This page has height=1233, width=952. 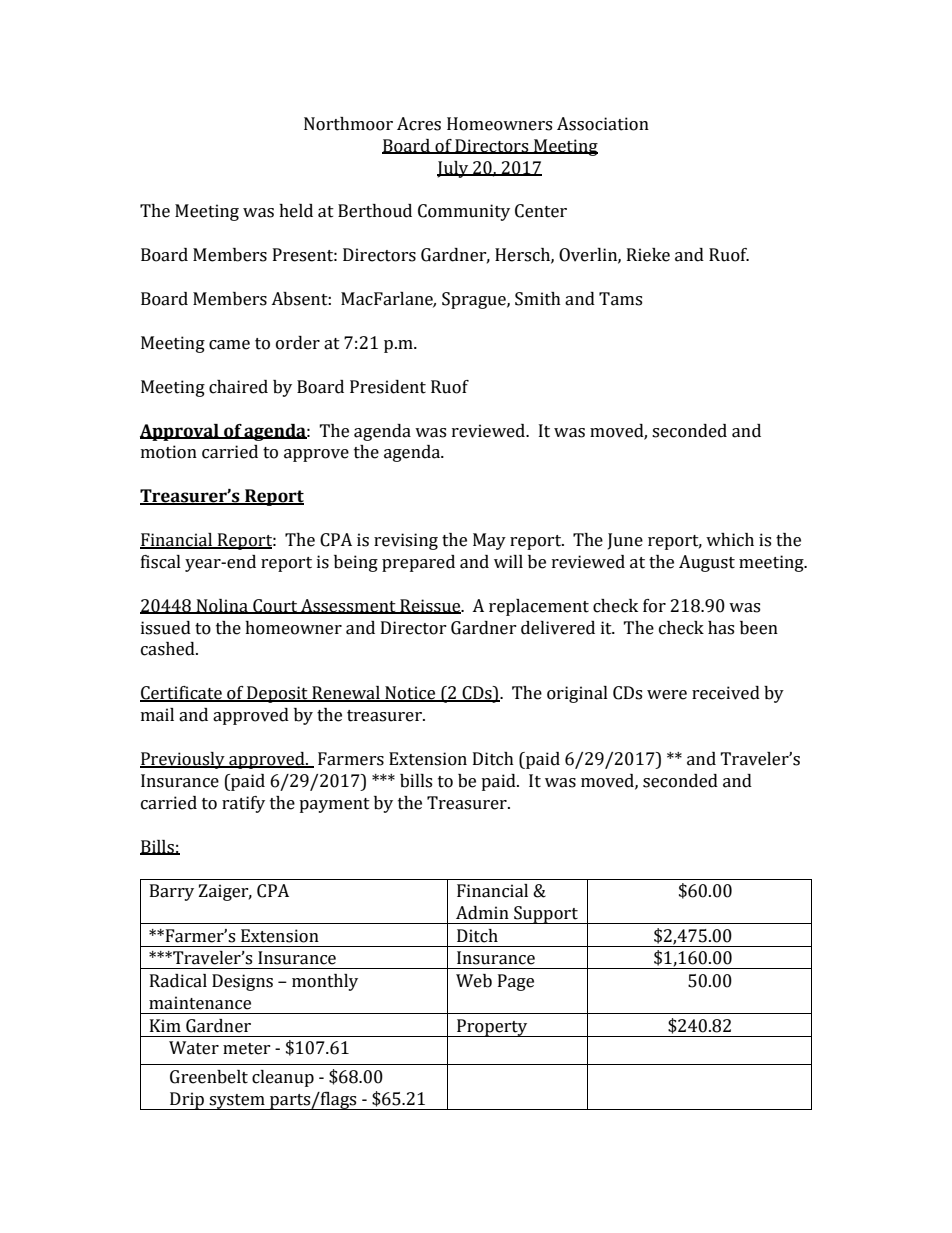 I want to click on Association, so click(x=603, y=124).
